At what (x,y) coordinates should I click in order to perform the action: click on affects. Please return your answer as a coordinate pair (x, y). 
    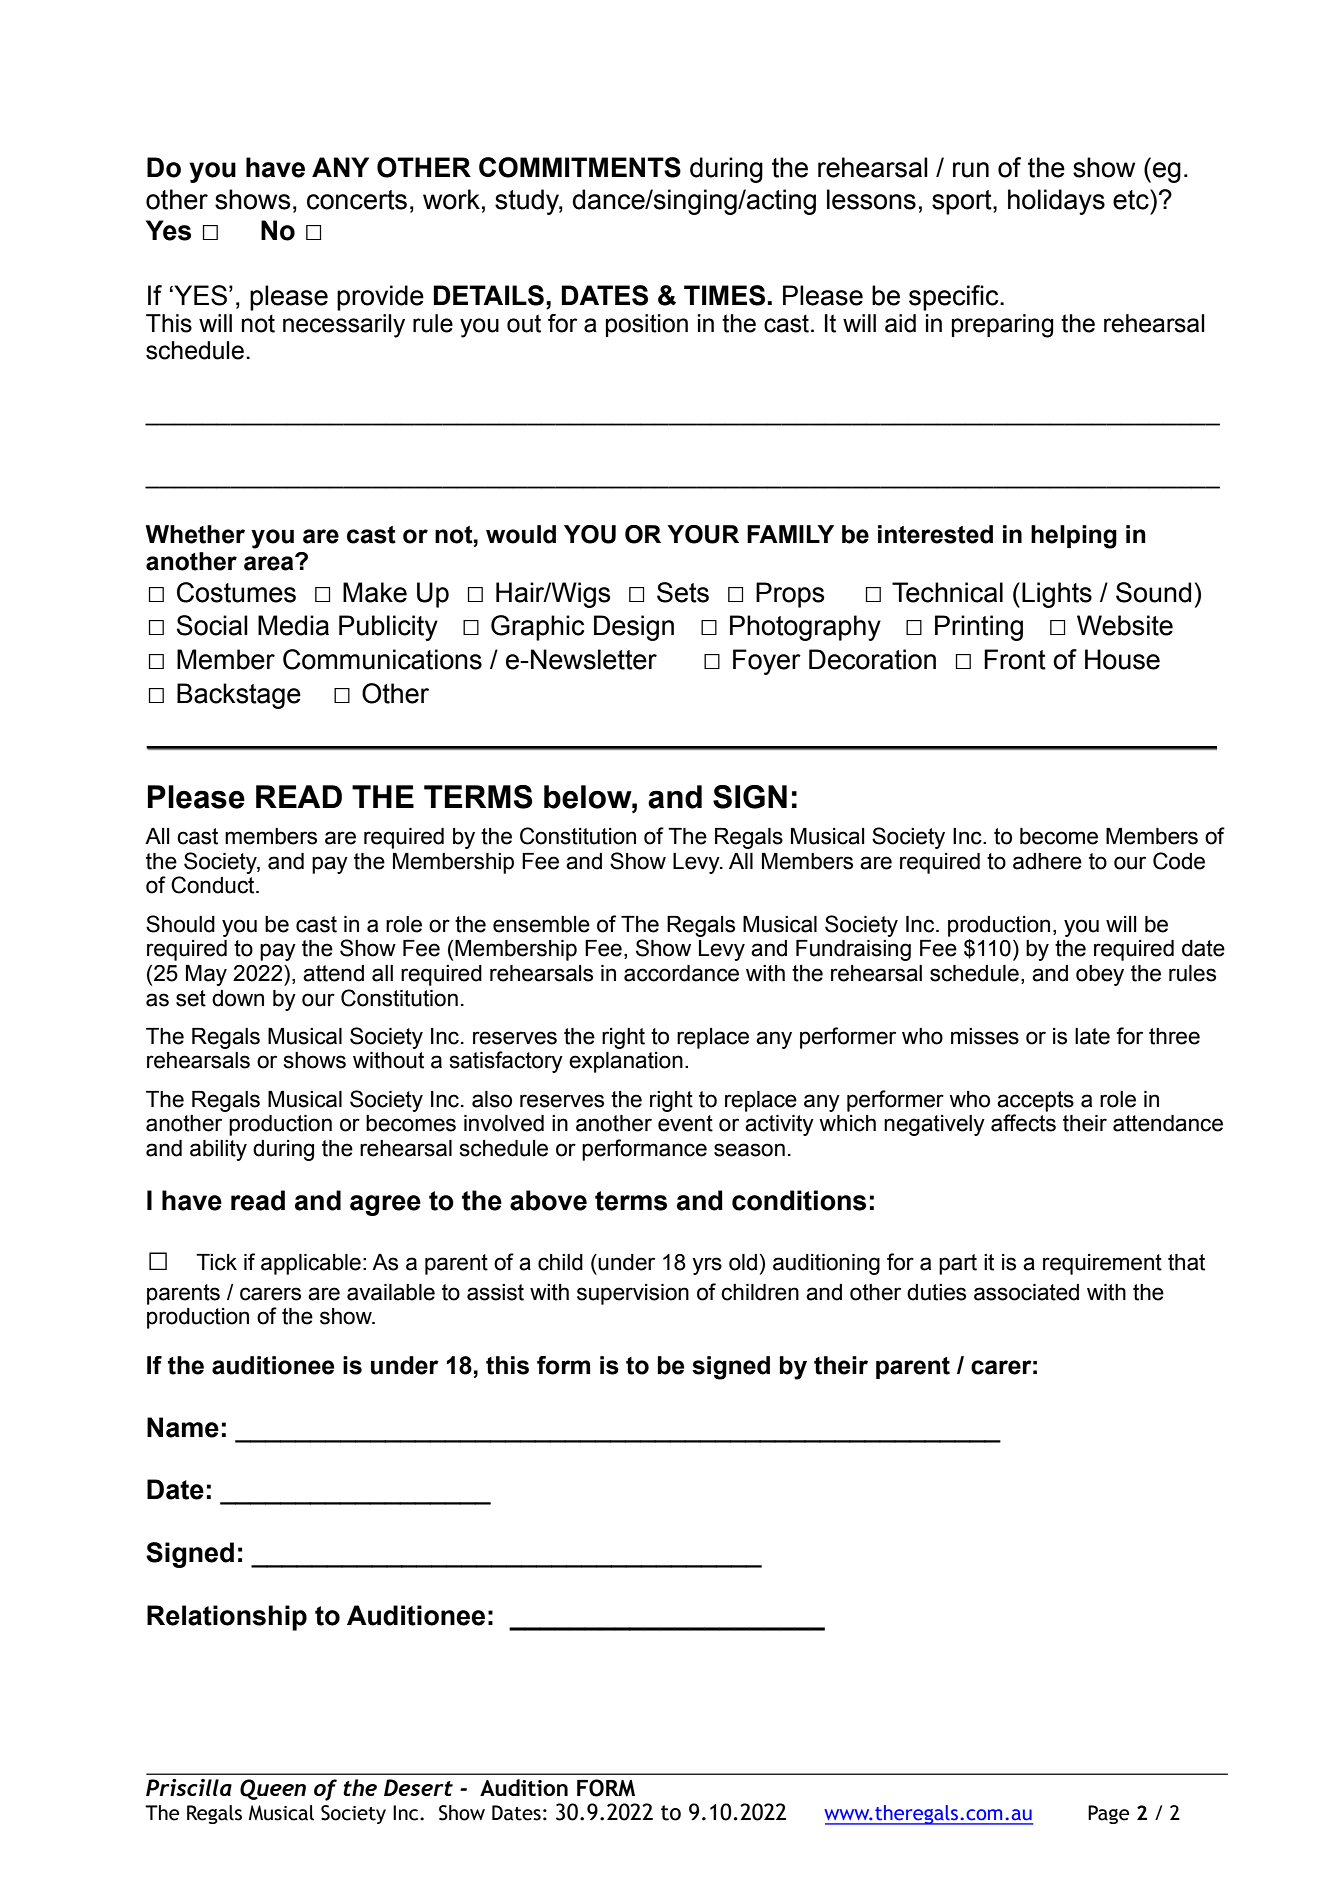
    Looking at the image, I should click on (1023, 1123).
